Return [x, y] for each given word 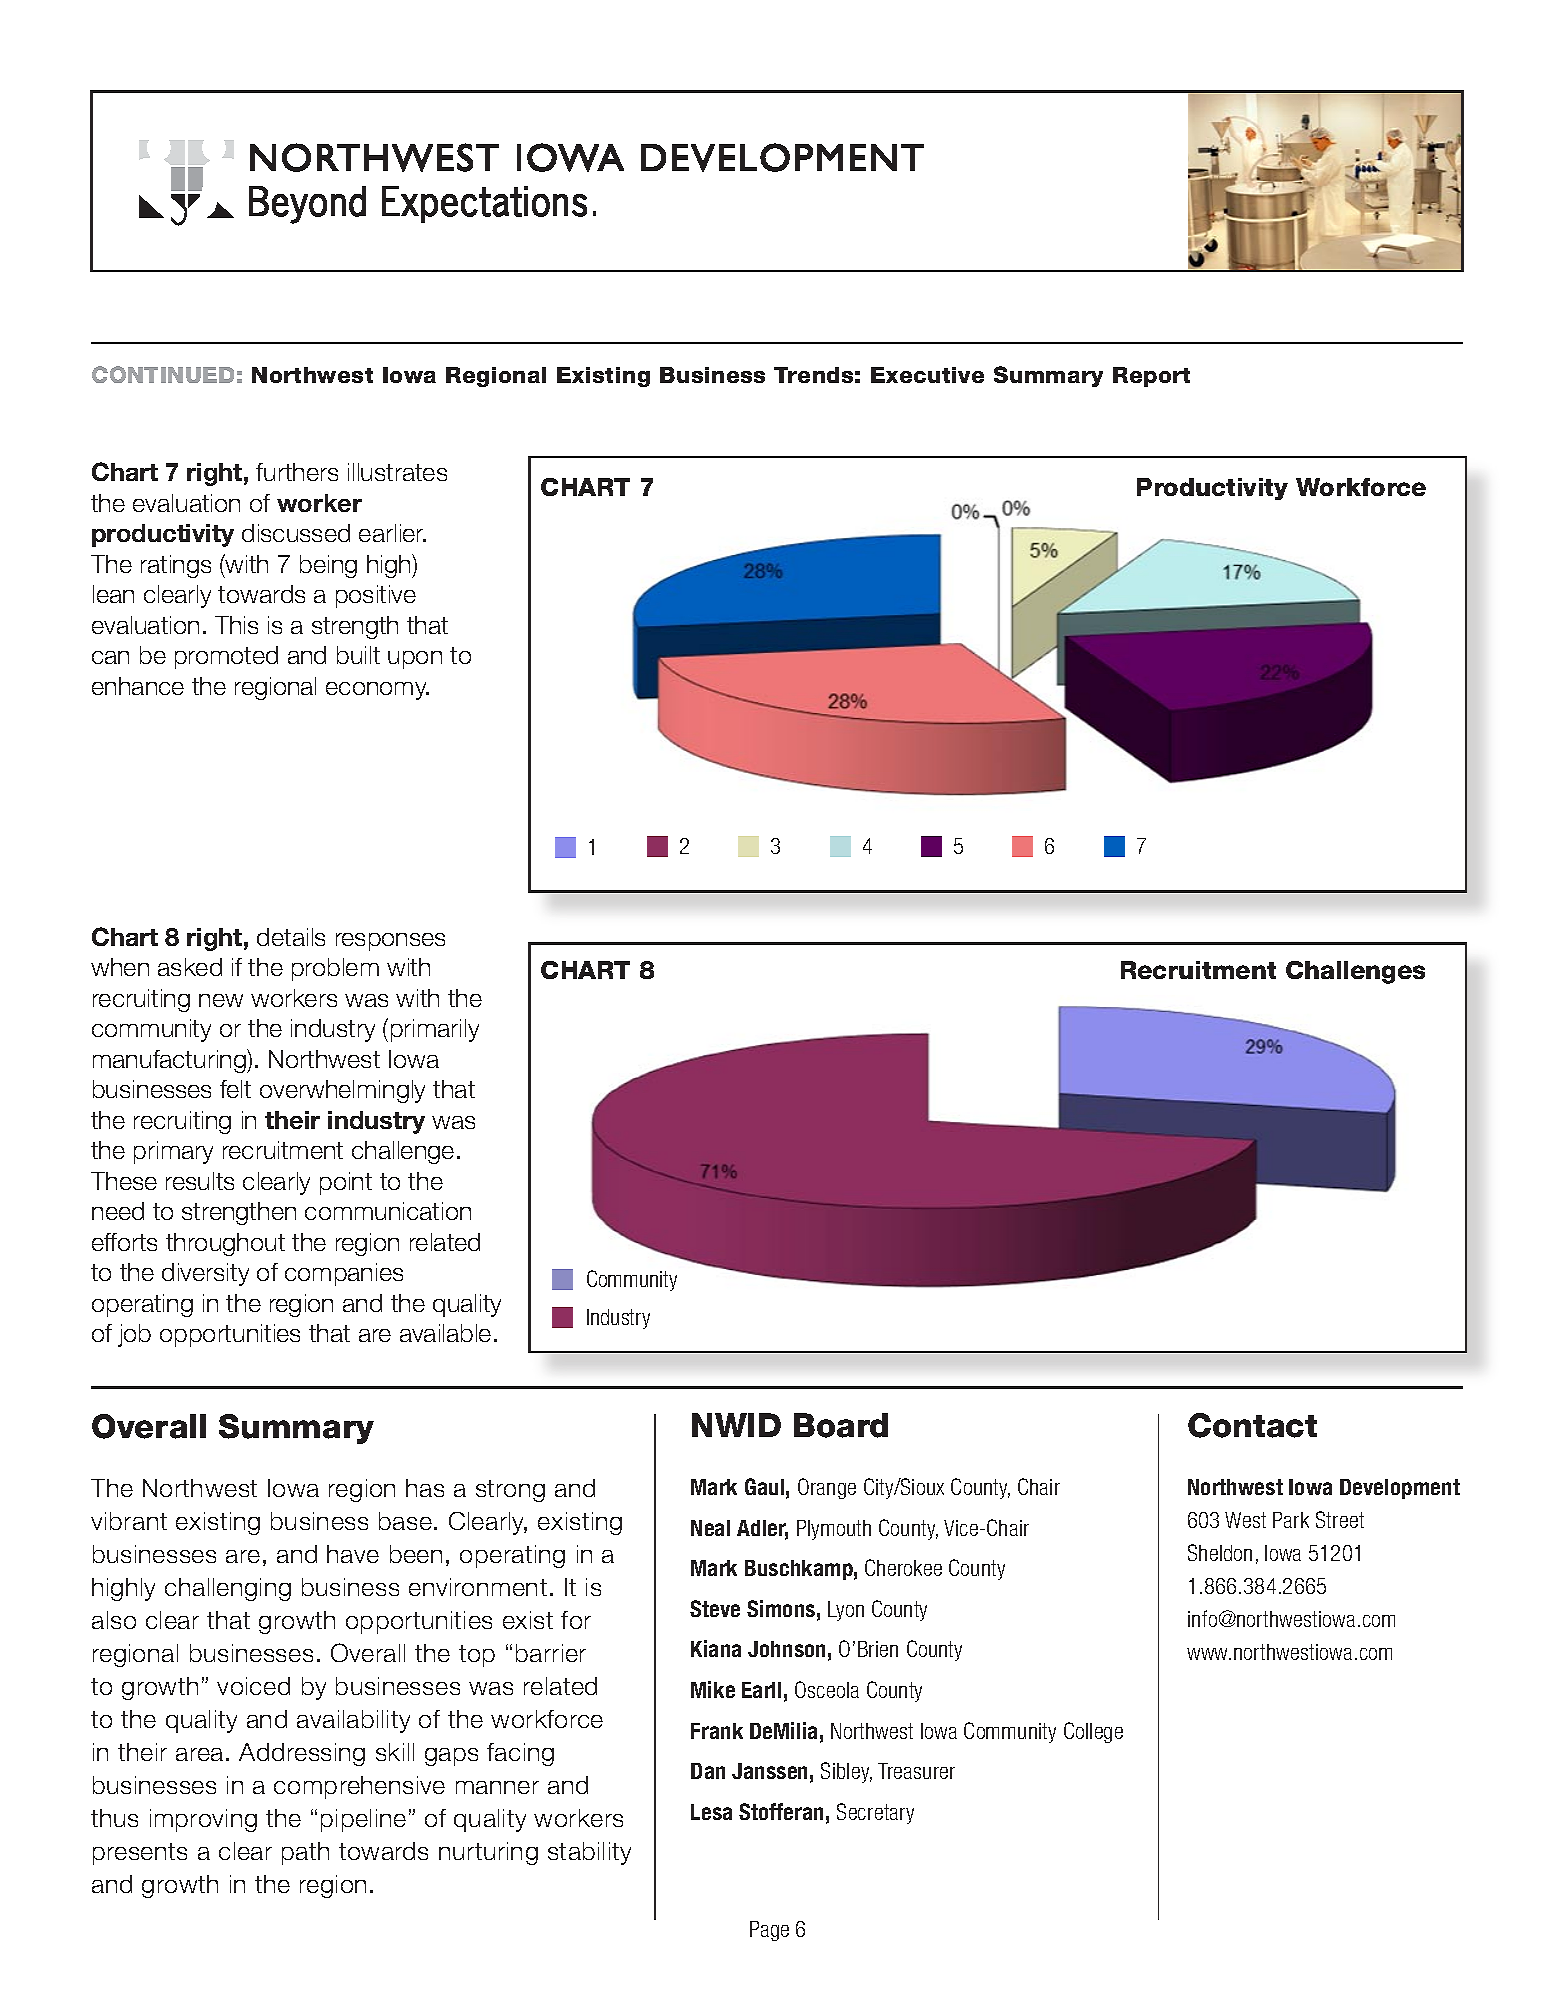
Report [1151, 377]
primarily [435, 1030]
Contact [1252, 1425]
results [200, 1181]
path [305, 1853]
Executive [927, 375]
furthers [297, 472]
